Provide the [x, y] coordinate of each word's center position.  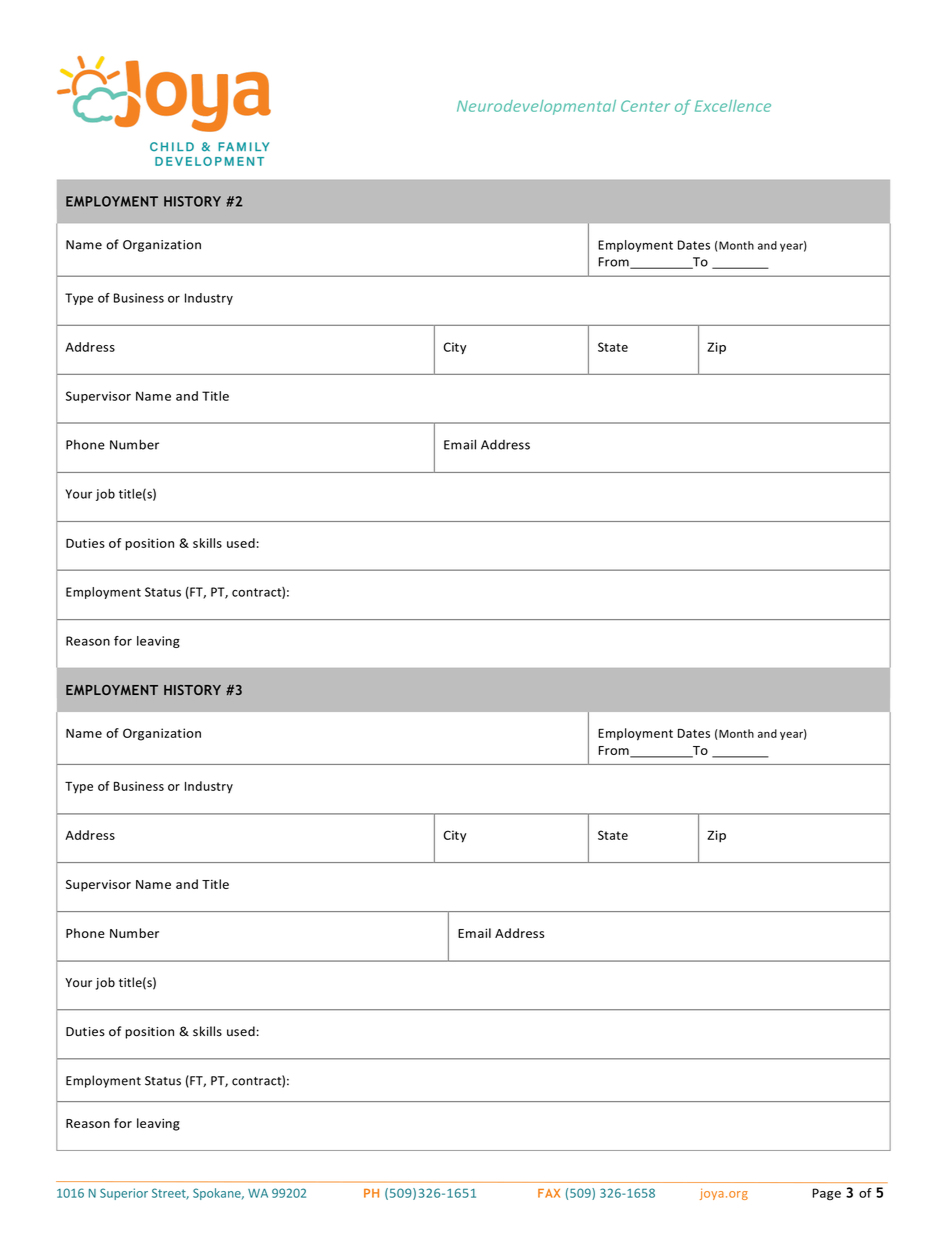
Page [826, 1194]
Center [645, 106]
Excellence [733, 106]
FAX [549, 1193]
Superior [124, 1194]
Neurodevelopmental [536, 107]
